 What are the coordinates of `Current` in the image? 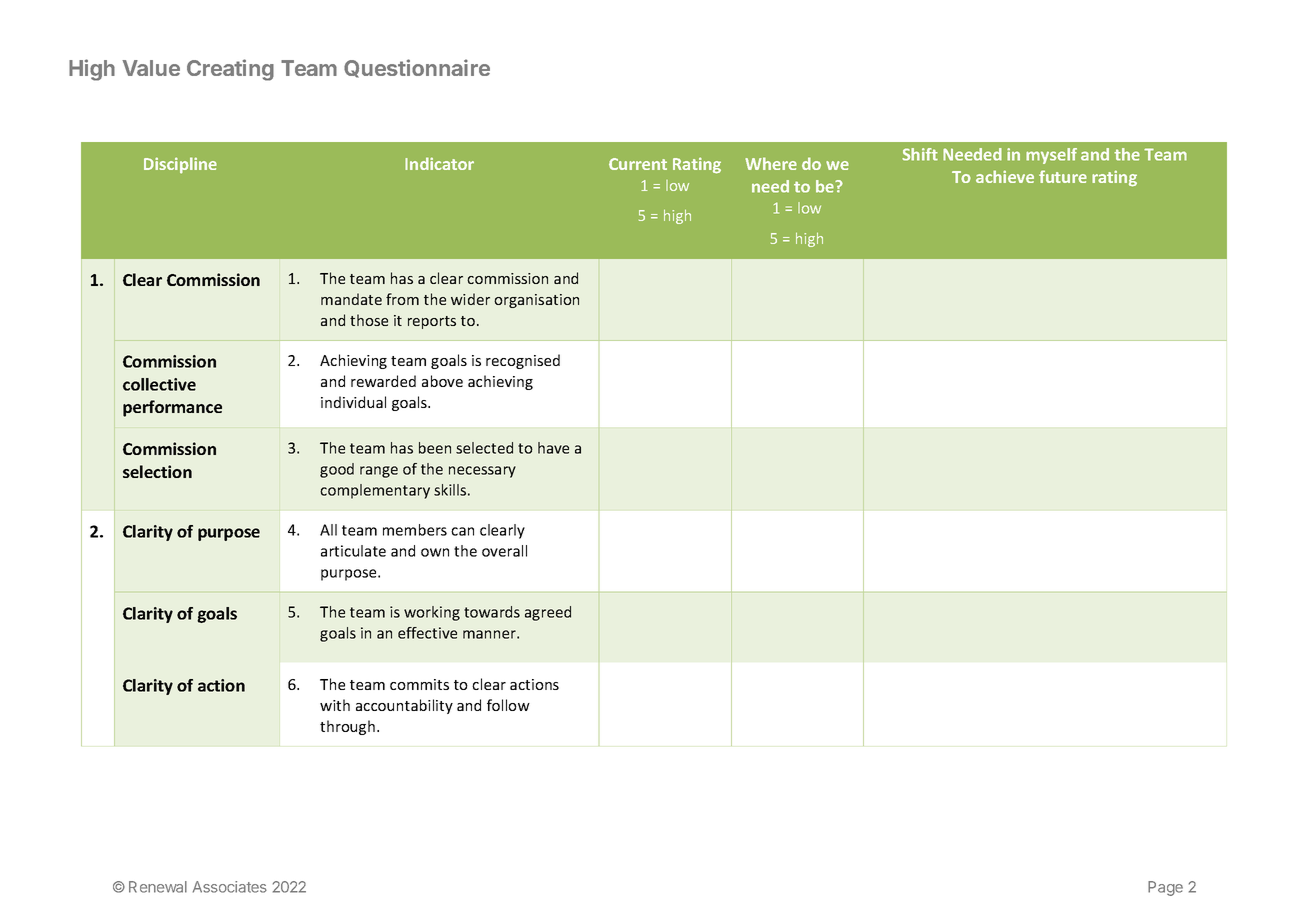 It's located at (638, 164).
